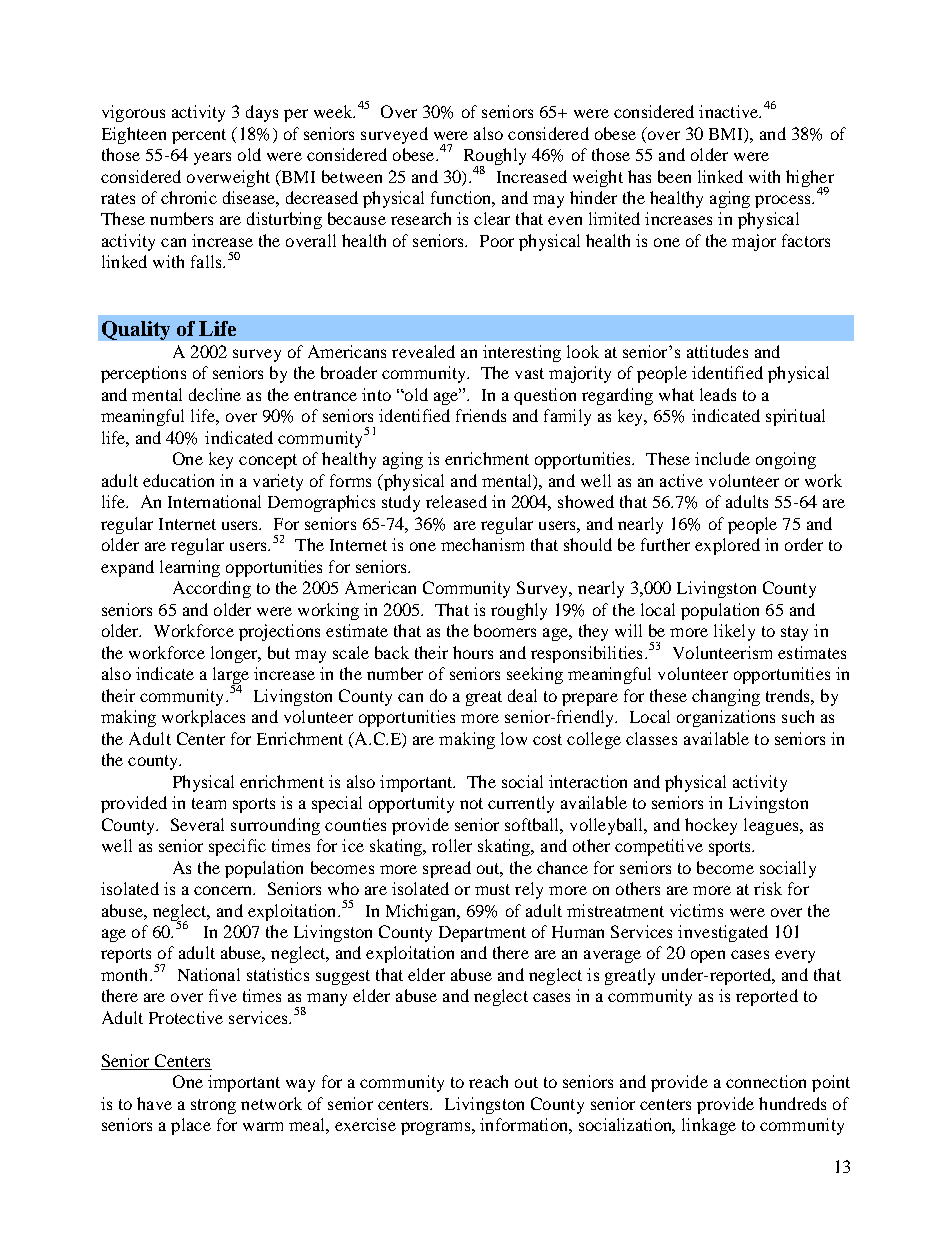 This screenshot has width=952, height=1233. What do you see at coordinates (505, 630) in the screenshot?
I see `boomers` at bounding box center [505, 630].
